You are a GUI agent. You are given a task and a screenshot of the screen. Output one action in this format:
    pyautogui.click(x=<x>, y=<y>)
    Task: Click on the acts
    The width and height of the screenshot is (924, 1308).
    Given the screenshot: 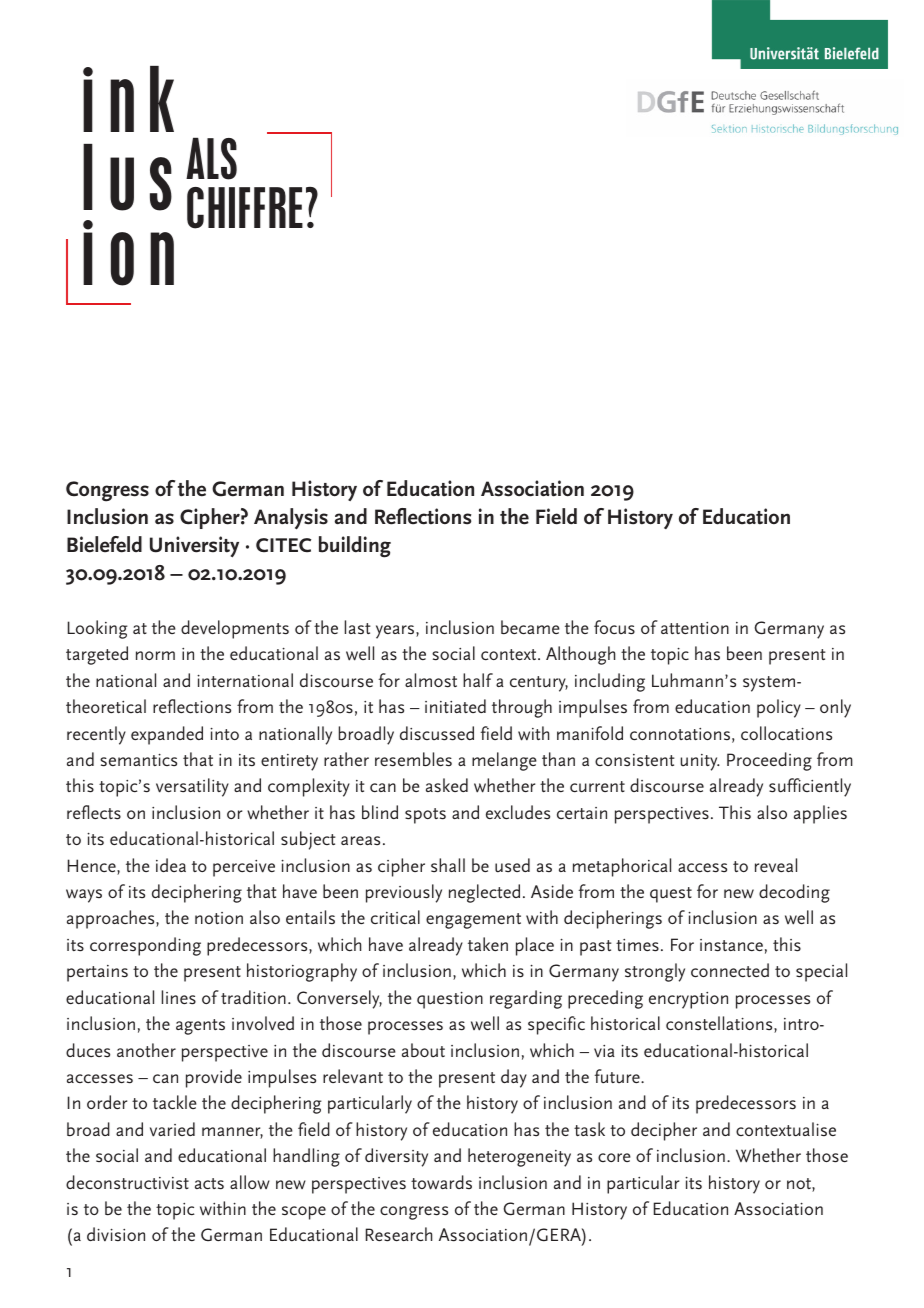 What is the action you would take?
    pyautogui.click(x=209, y=1184)
